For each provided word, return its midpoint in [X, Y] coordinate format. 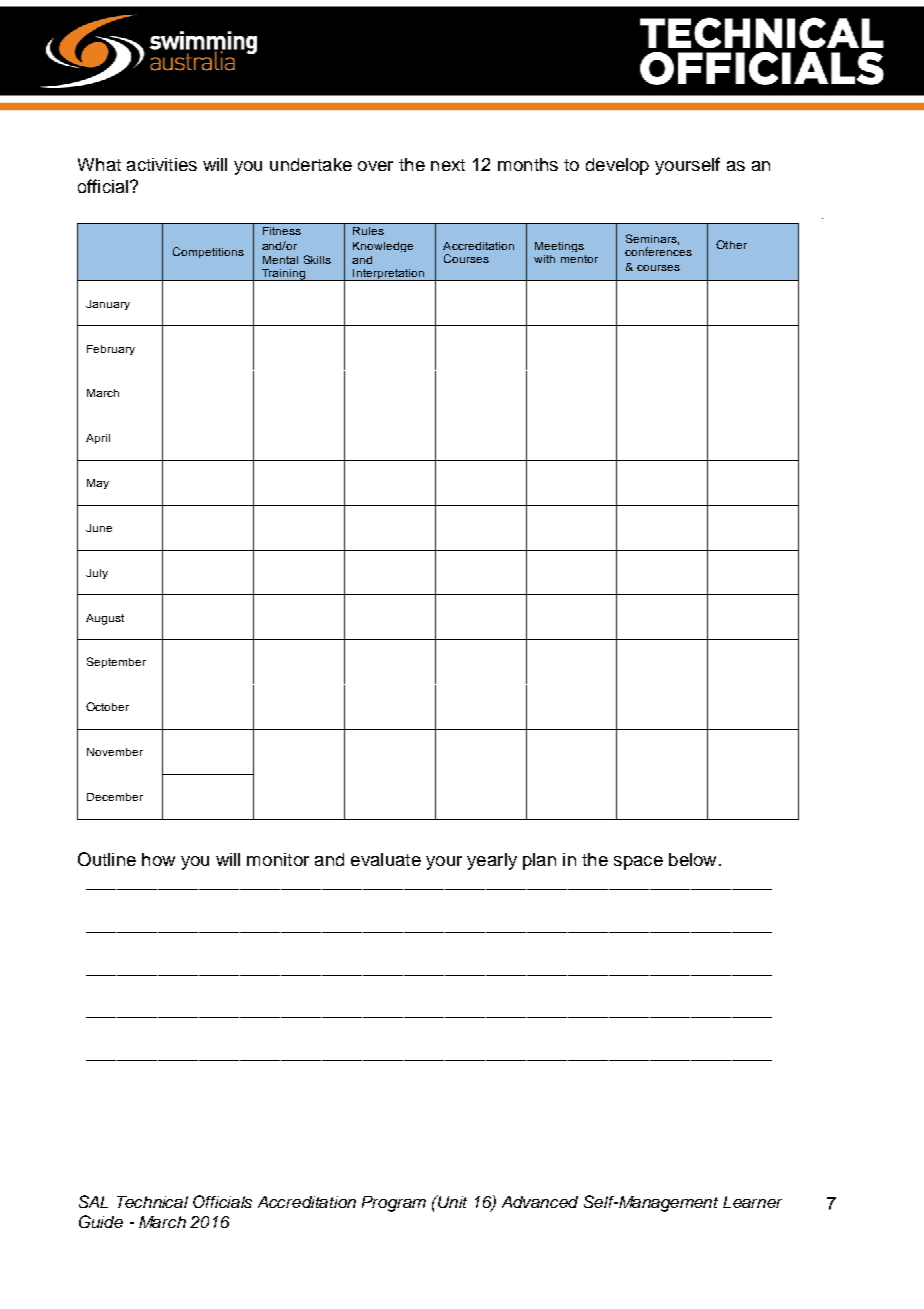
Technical [152, 1202]
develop [617, 166]
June [99, 528]
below [692, 859]
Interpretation [389, 275]
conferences [658, 251]
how [158, 859]
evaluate [386, 859]
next [448, 165]
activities [162, 164]
